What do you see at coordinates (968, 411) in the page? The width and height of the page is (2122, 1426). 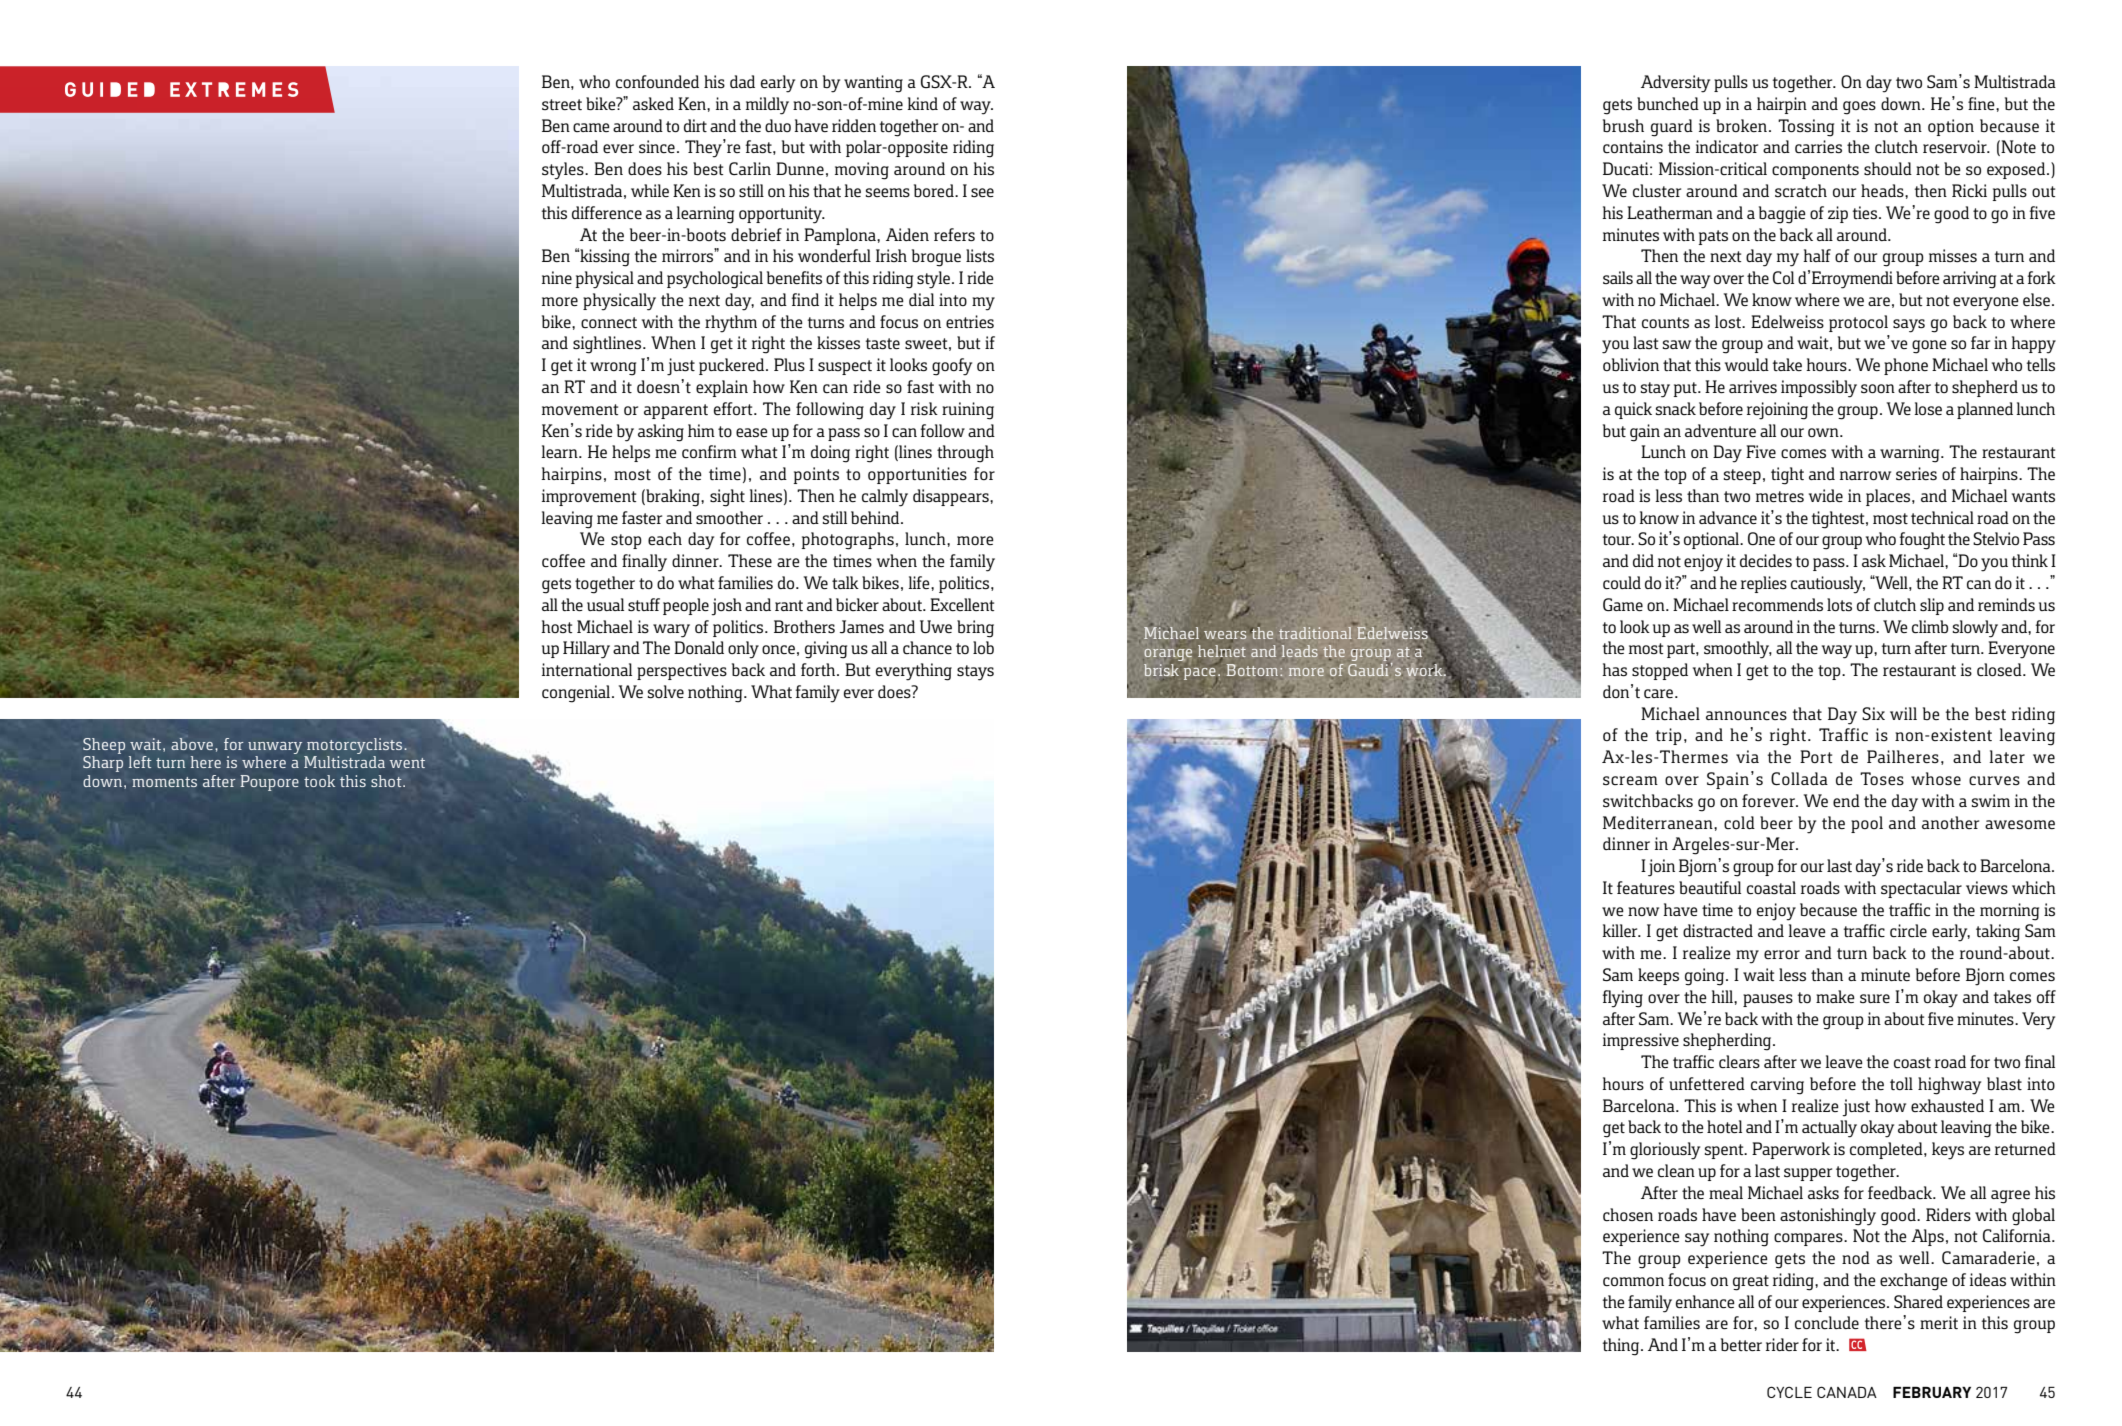 I see `ruining` at bounding box center [968, 411].
